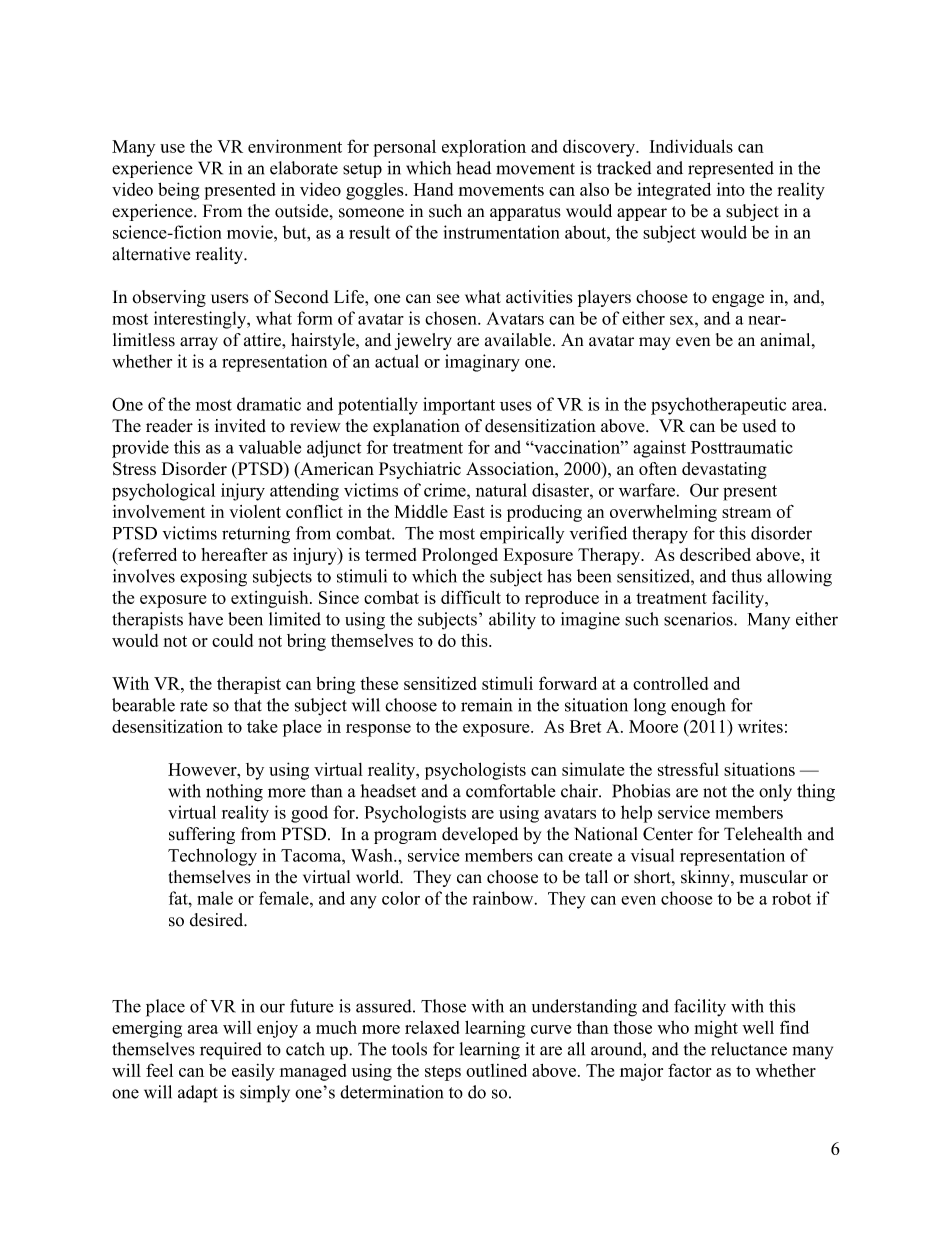  Describe the element at coordinates (484, 148) in the document. I see `exploration` at that location.
